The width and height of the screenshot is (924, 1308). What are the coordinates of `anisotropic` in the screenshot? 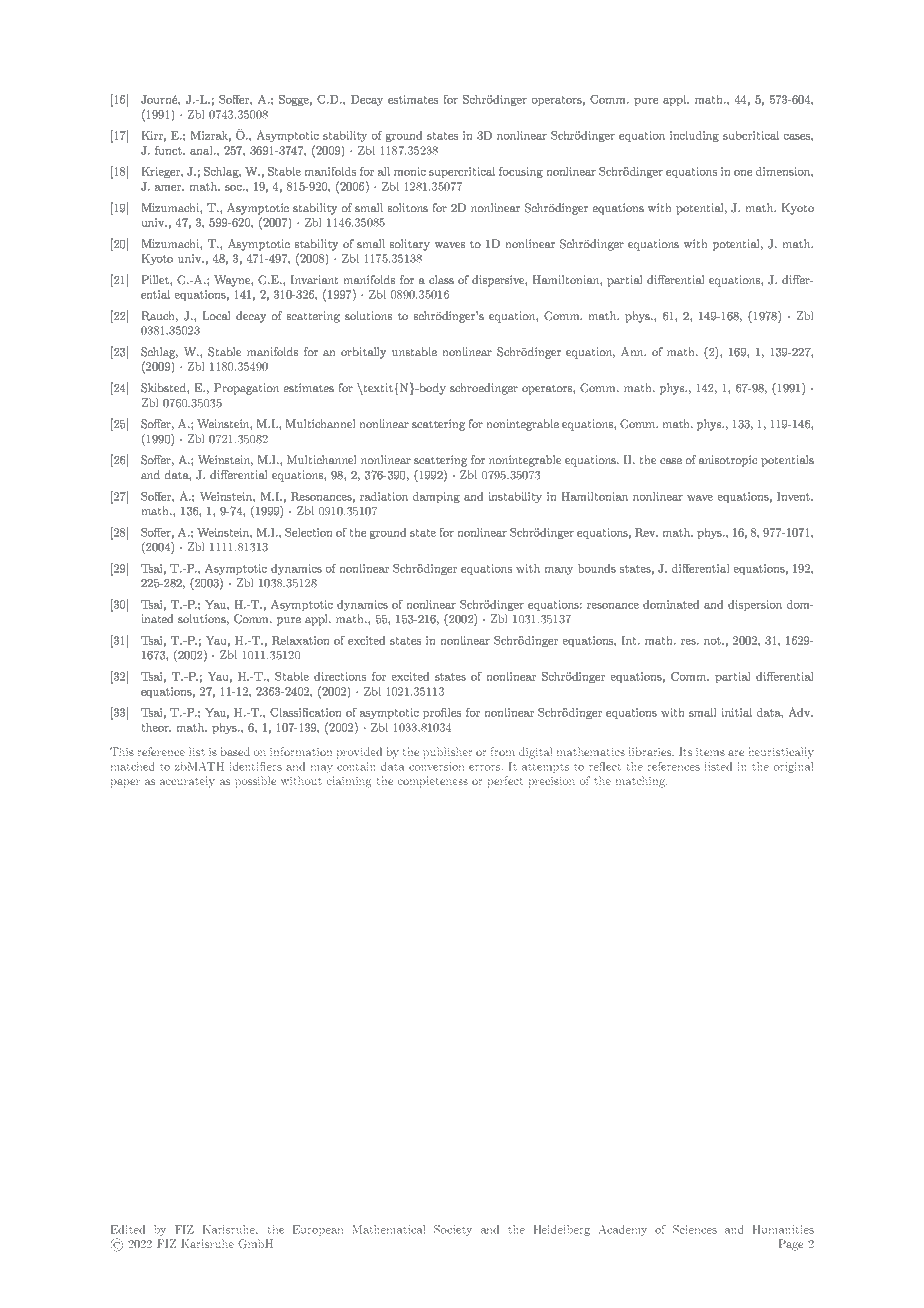 It's located at (728, 461).
